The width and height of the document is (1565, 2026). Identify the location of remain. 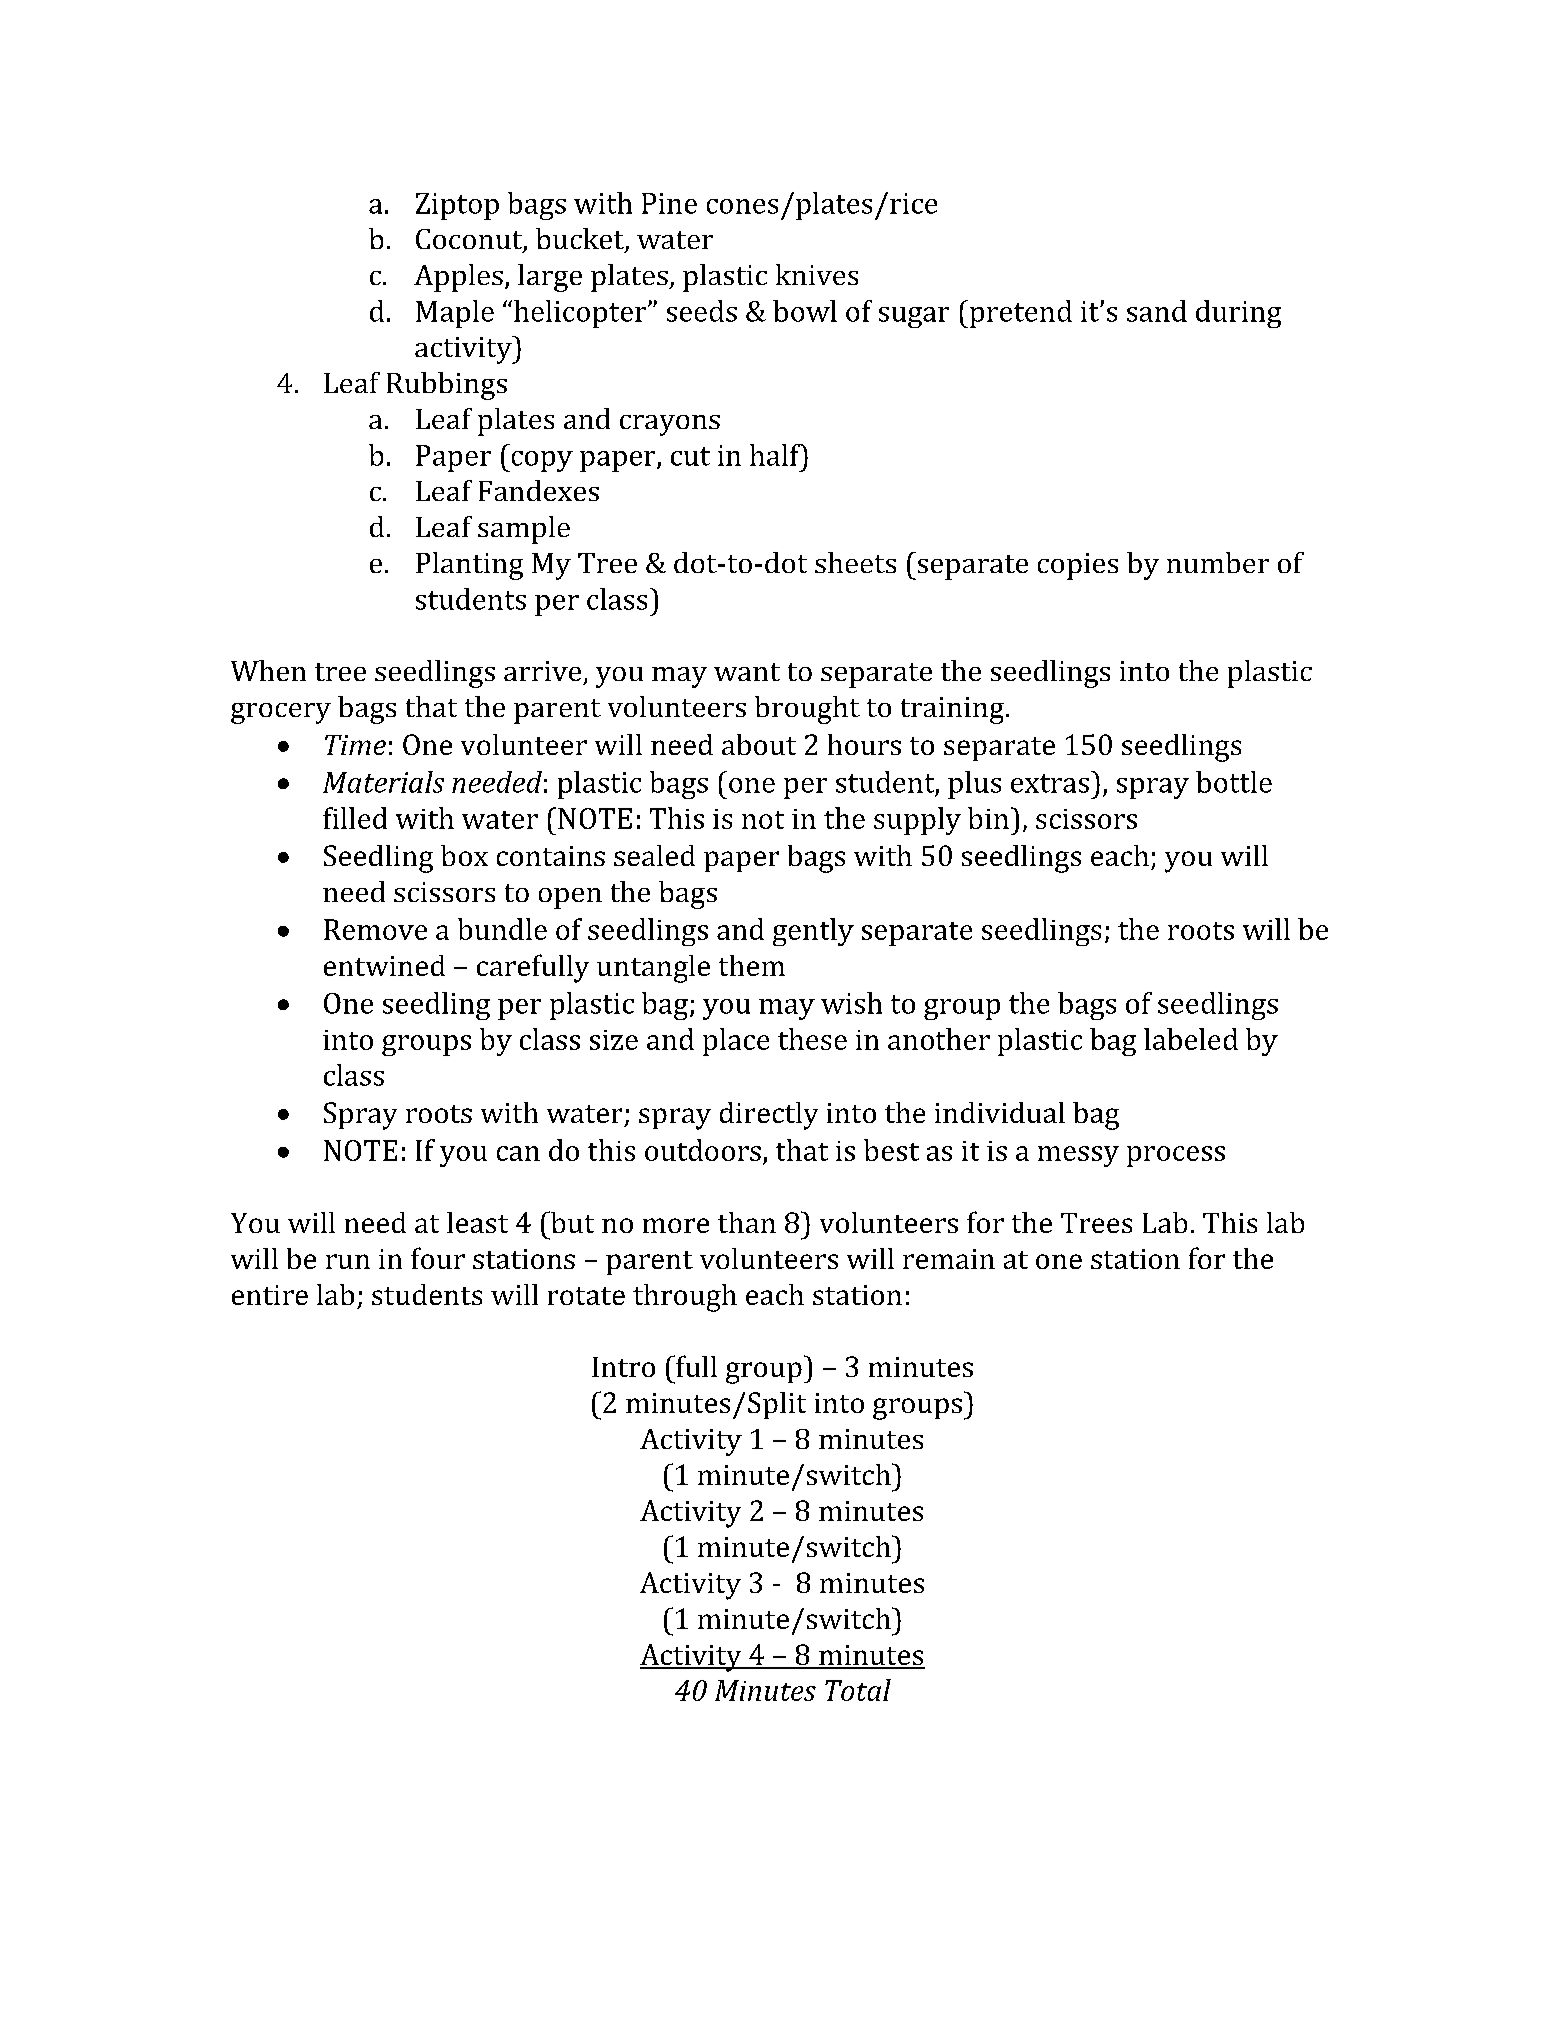
(949, 1259).
